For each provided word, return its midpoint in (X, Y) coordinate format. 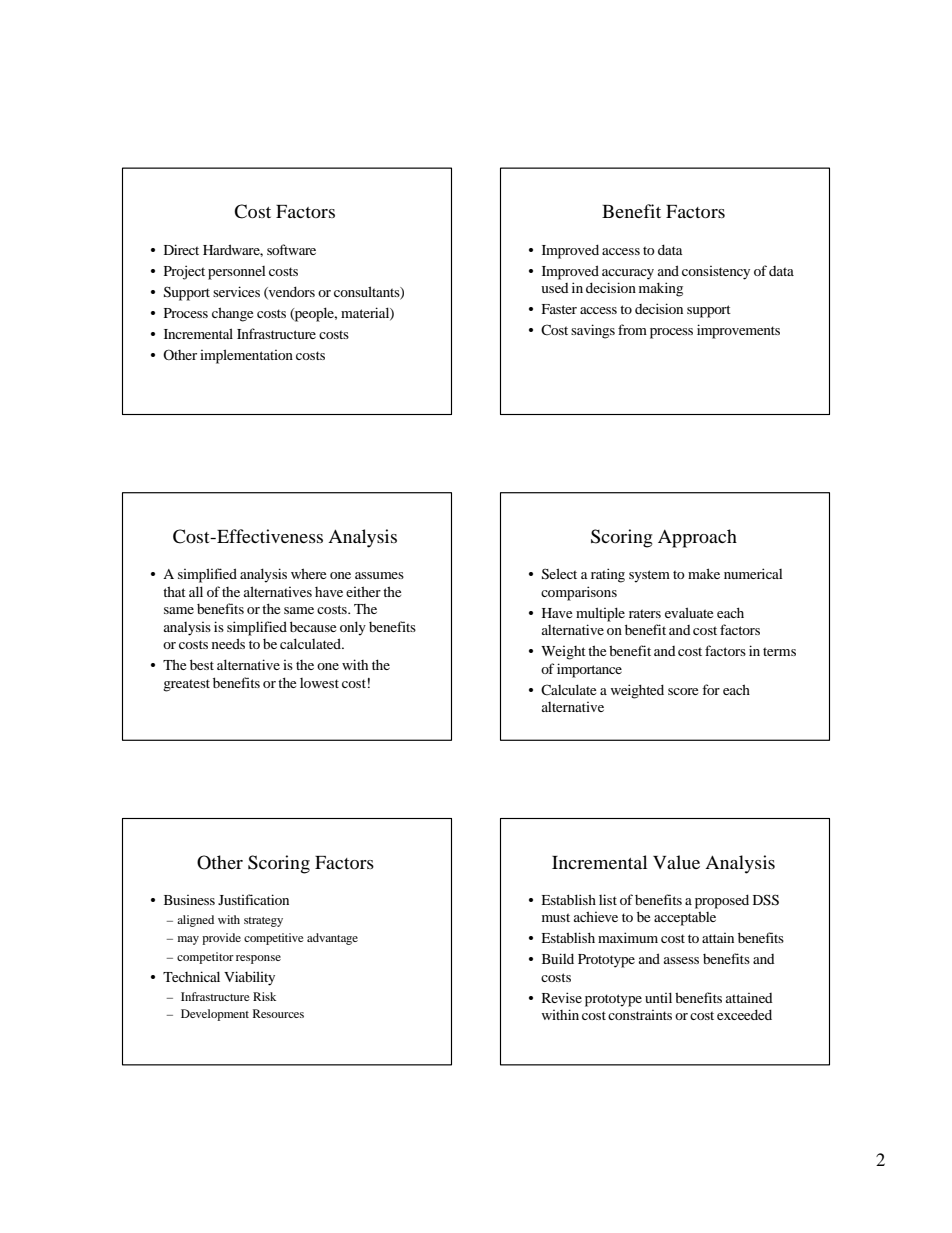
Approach (697, 538)
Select (559, 574)
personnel (237, 273)
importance (589, 670)
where (308, 573)
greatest (186, 685)
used (555, 288)
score (683, 691)
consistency (716, 273)
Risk (264, 996)
